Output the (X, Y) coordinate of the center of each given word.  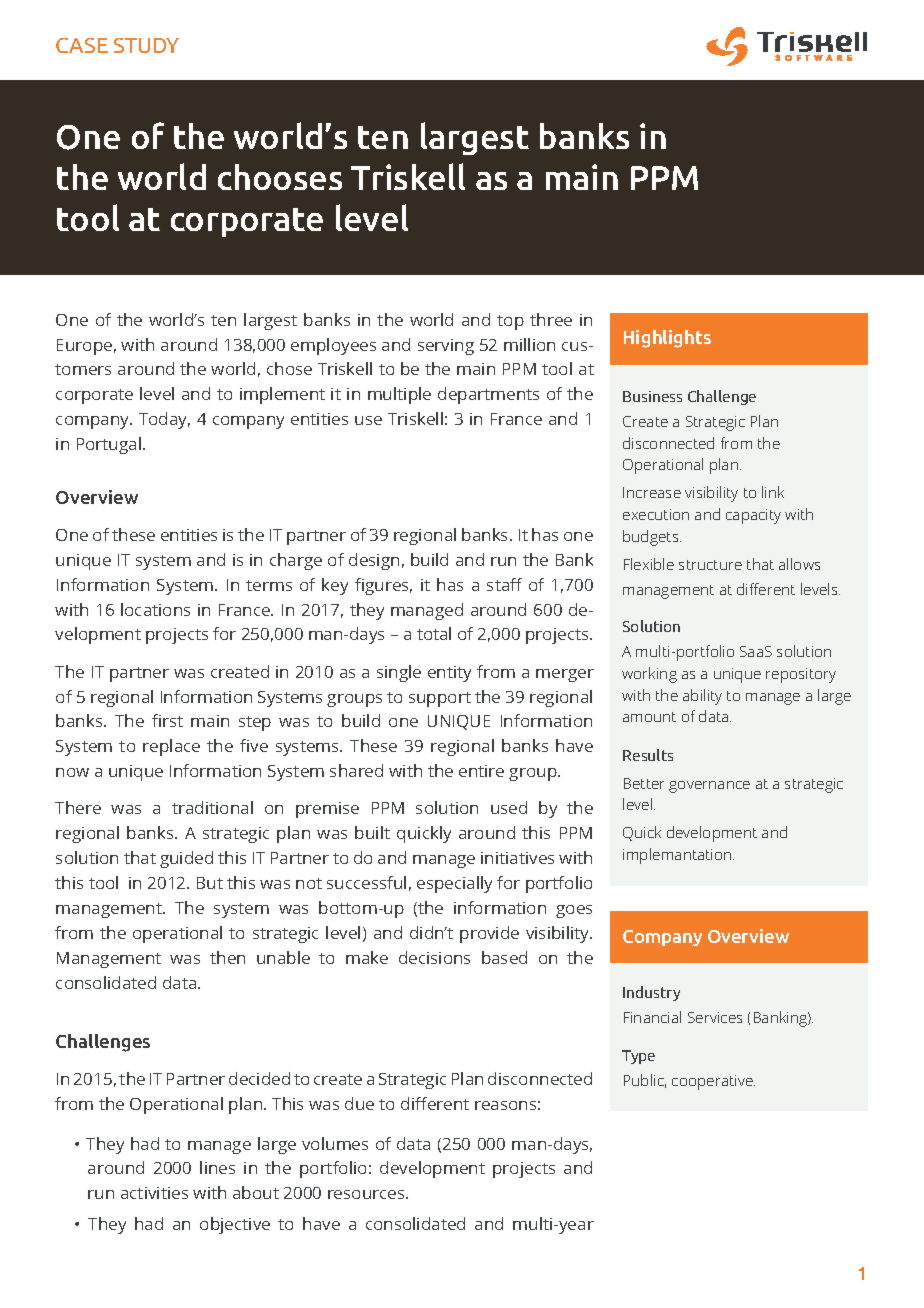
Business (652, 396)
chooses (280, 177)
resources (367, 1194)
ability (702, 697)
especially (454, 884)
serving (446, 347)
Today (164, 420)
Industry (651, 993)
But (210, 883)
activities (154, 1193)
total (434, 633)
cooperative (713, 1082)
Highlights (667, 339)
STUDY (146, 45)
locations (155, 609)
